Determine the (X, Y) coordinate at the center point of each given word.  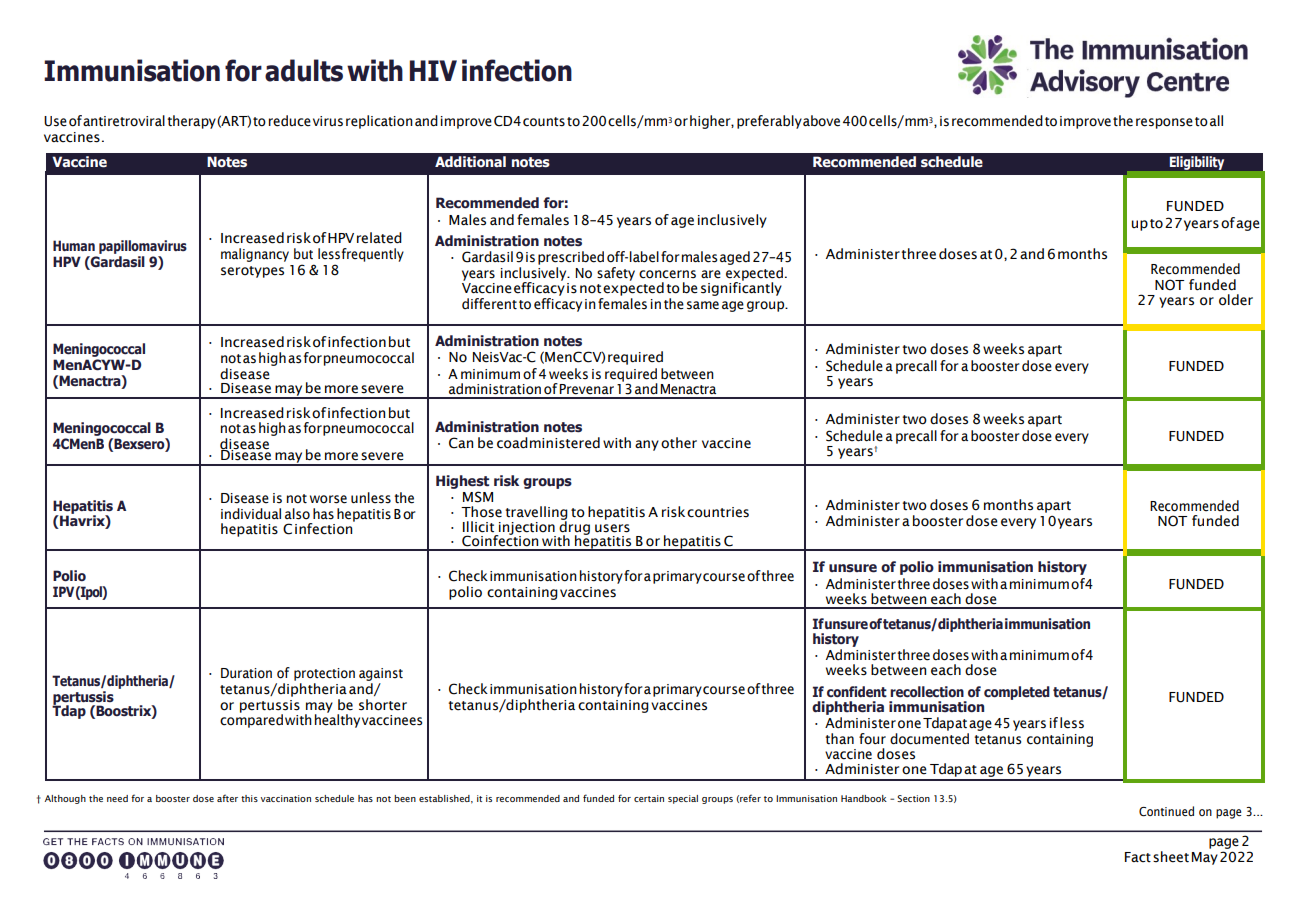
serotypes (252, 272)
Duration (246, 673)
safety (616, 274)
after (227, 798)
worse (328, 499)
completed (1017, 693)
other (679, 443)
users (612, 528)
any (647, 445)
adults (304, 70)
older (1236, 300)
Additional (470, 162)
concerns (667, 274)
